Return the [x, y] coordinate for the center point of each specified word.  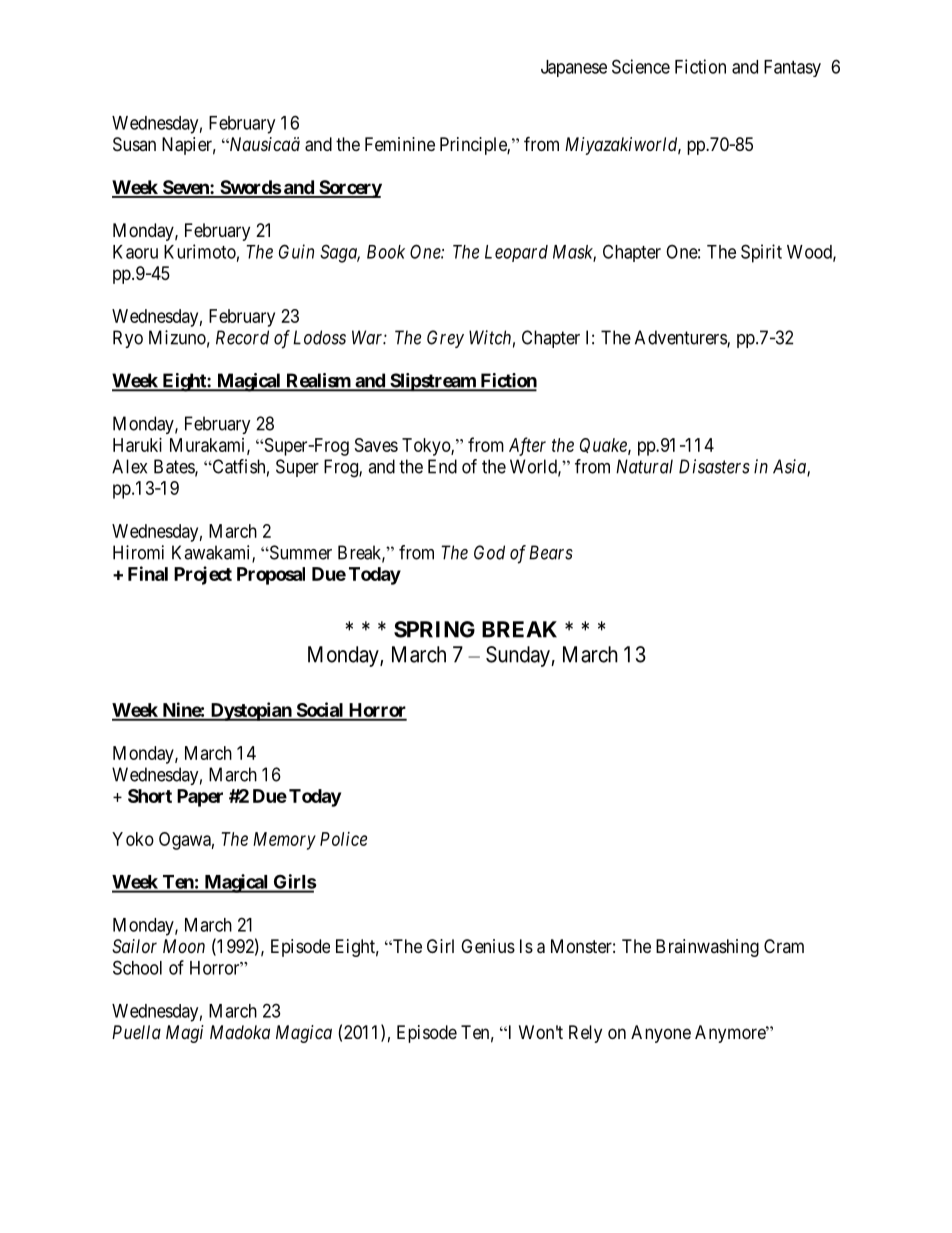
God [489, 552]
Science [641, 66]
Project [203, 575]
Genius [488, 946]
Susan [134, 144]
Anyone [661, 1034]
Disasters [714, 466]
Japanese [574, 68]
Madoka [240, 1032]
